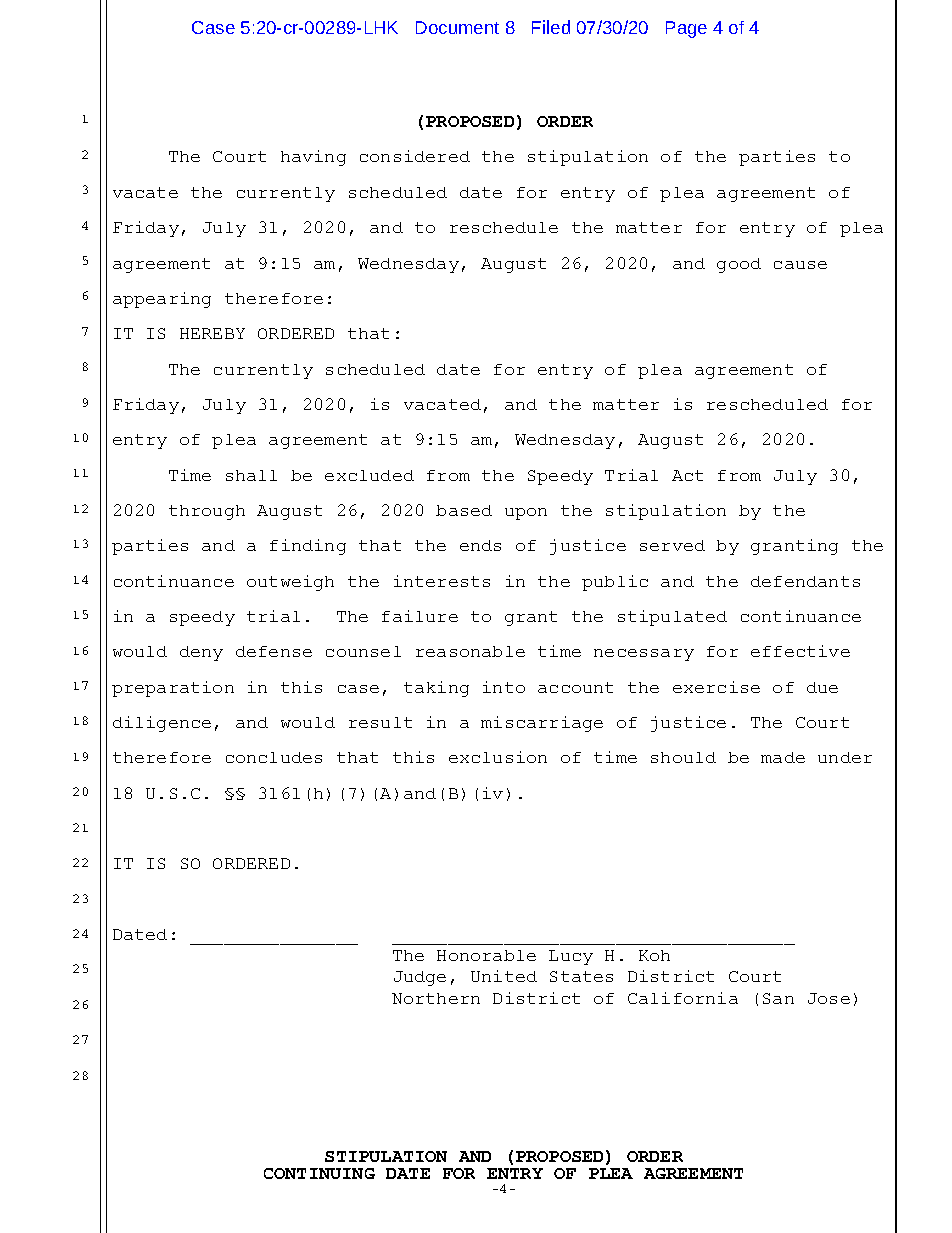 Image resolution: width=952 pixels, height=1233 pixels. Describe the element at coordinates (415, 156) in the image. I see `considered` at that location.
